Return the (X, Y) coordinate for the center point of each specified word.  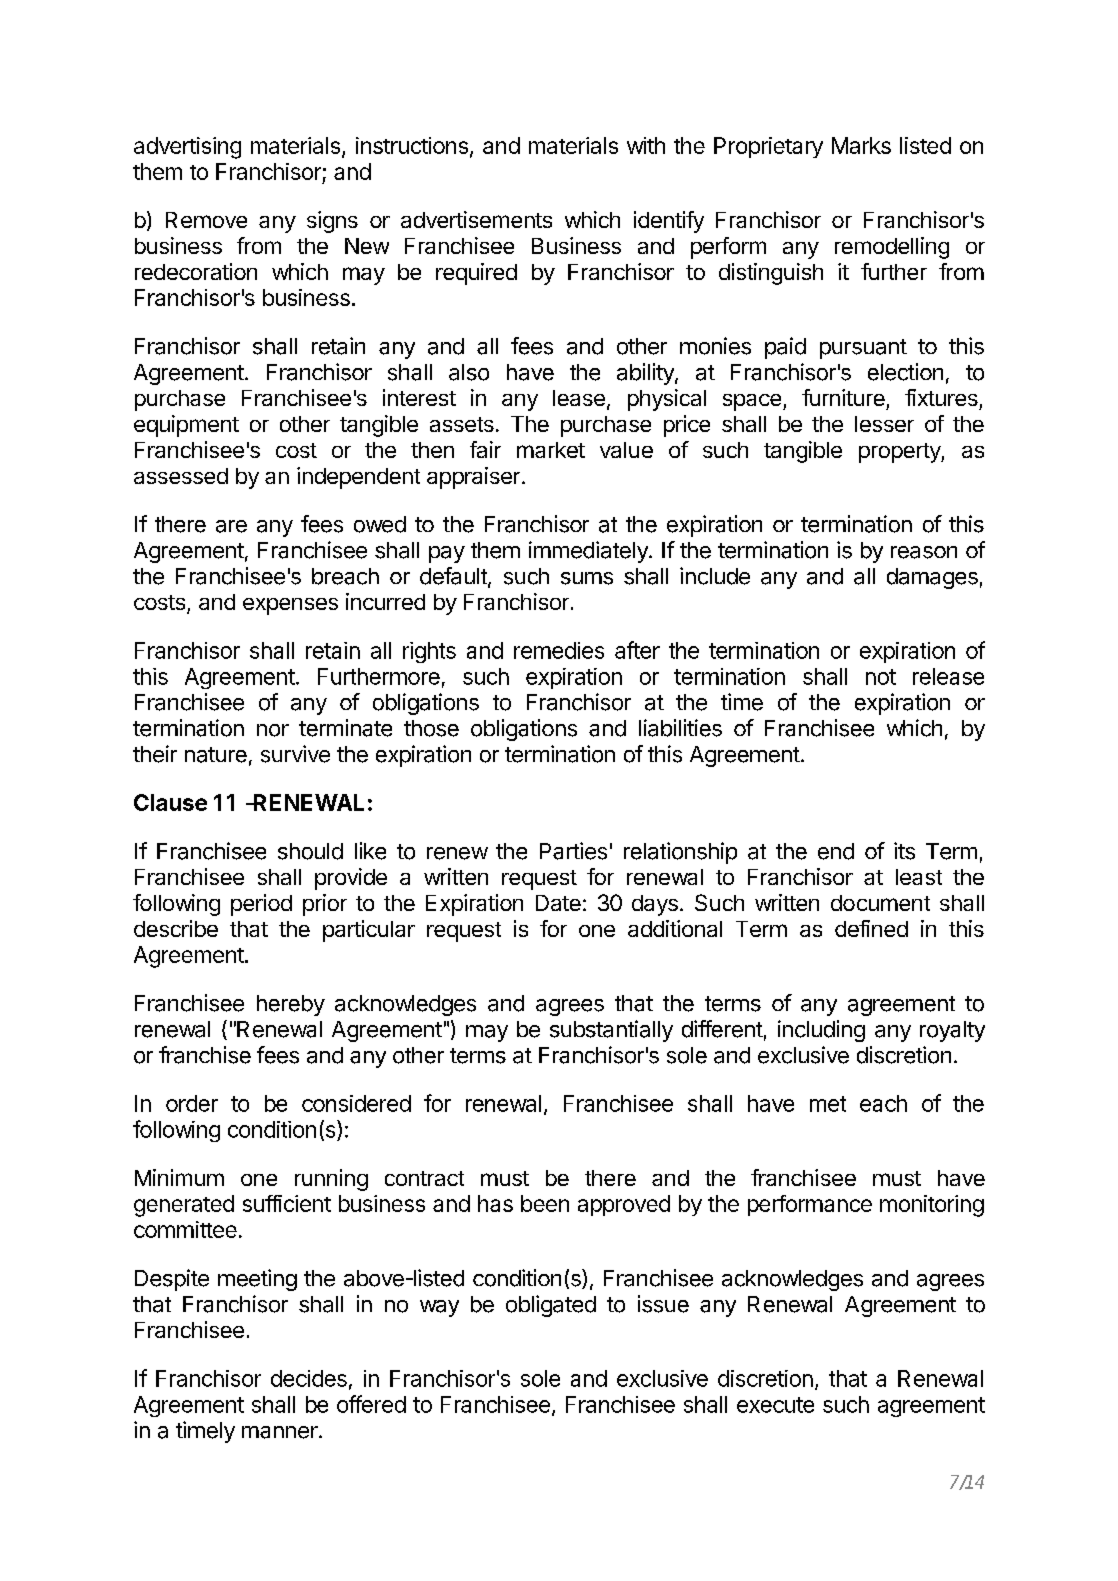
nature (216, 755)
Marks (861, 145)
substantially (611, 1031)
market (551, 450)
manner (281, 1432)
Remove (206, 220)
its (904, 851)
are (231, 526)
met (828, 1104)
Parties (573, 851)
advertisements (476, 219)
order (192, 1103)
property (900, 453)
